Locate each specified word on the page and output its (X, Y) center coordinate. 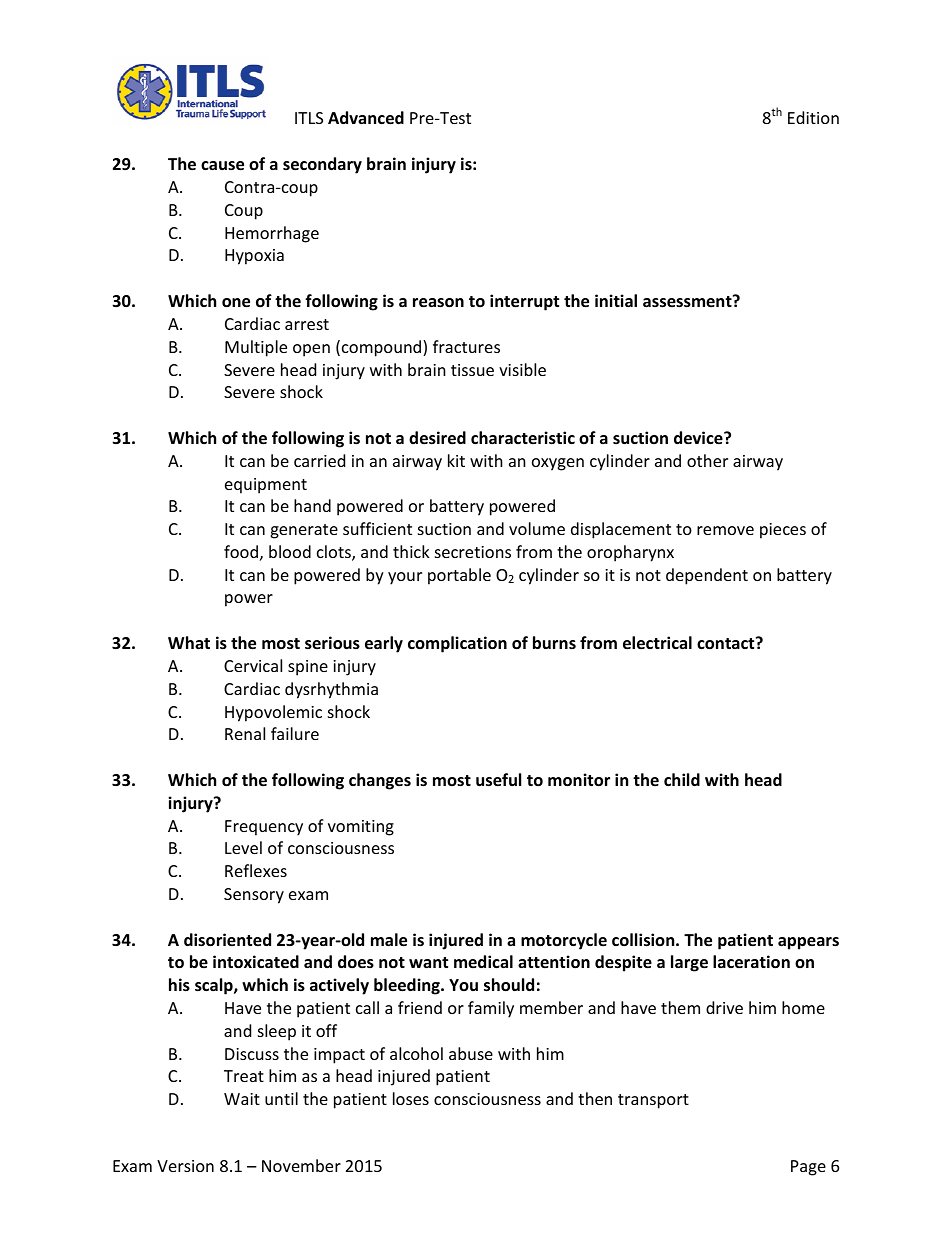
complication (457, 644)
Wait (242, 1099)
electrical (657, 643)
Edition (813, 117)
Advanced (366, 118)
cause (222, 166)
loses (411, 1098)
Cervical (253, 665)
